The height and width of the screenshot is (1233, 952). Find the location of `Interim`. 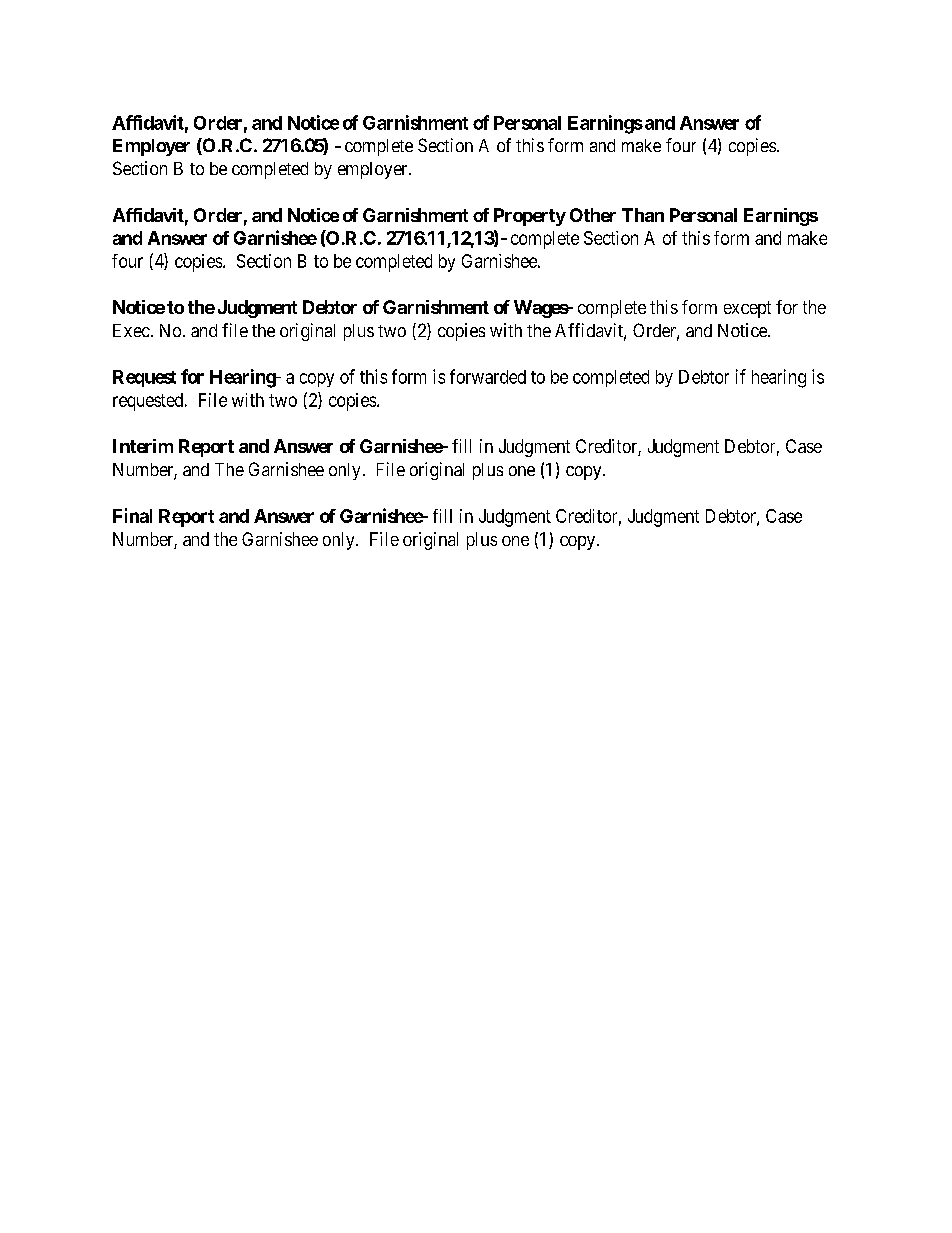

Interim is located at coordinates (143, 446).
